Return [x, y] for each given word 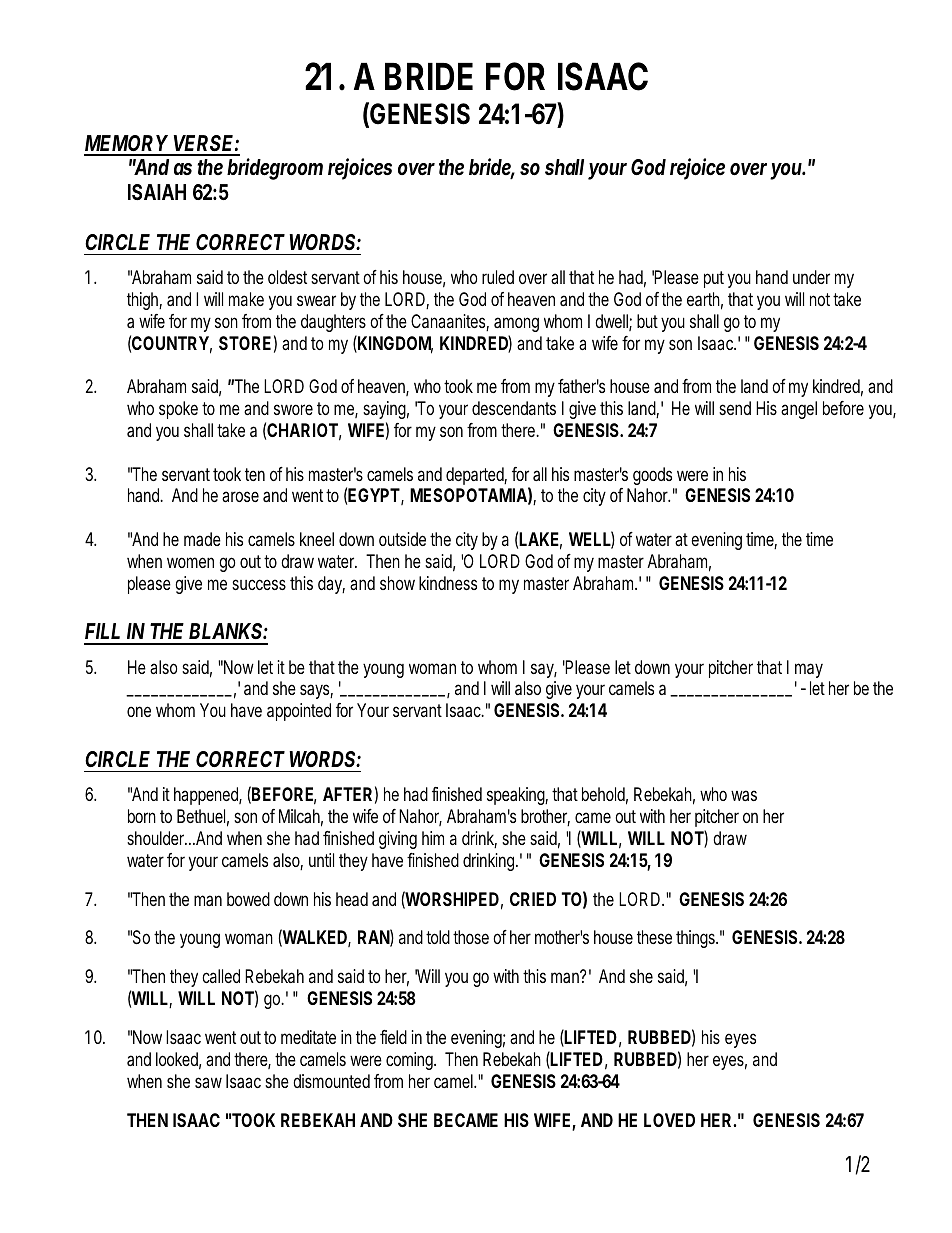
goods [652, 476]
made [202, 539]
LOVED [669, 1120]
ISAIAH [157, 192]
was [744, 795]
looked [178, 1060]
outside [402, 539]
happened [208, 796]
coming [411, 1061]
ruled [498, 277]
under [811, 277]
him [433, 838]
